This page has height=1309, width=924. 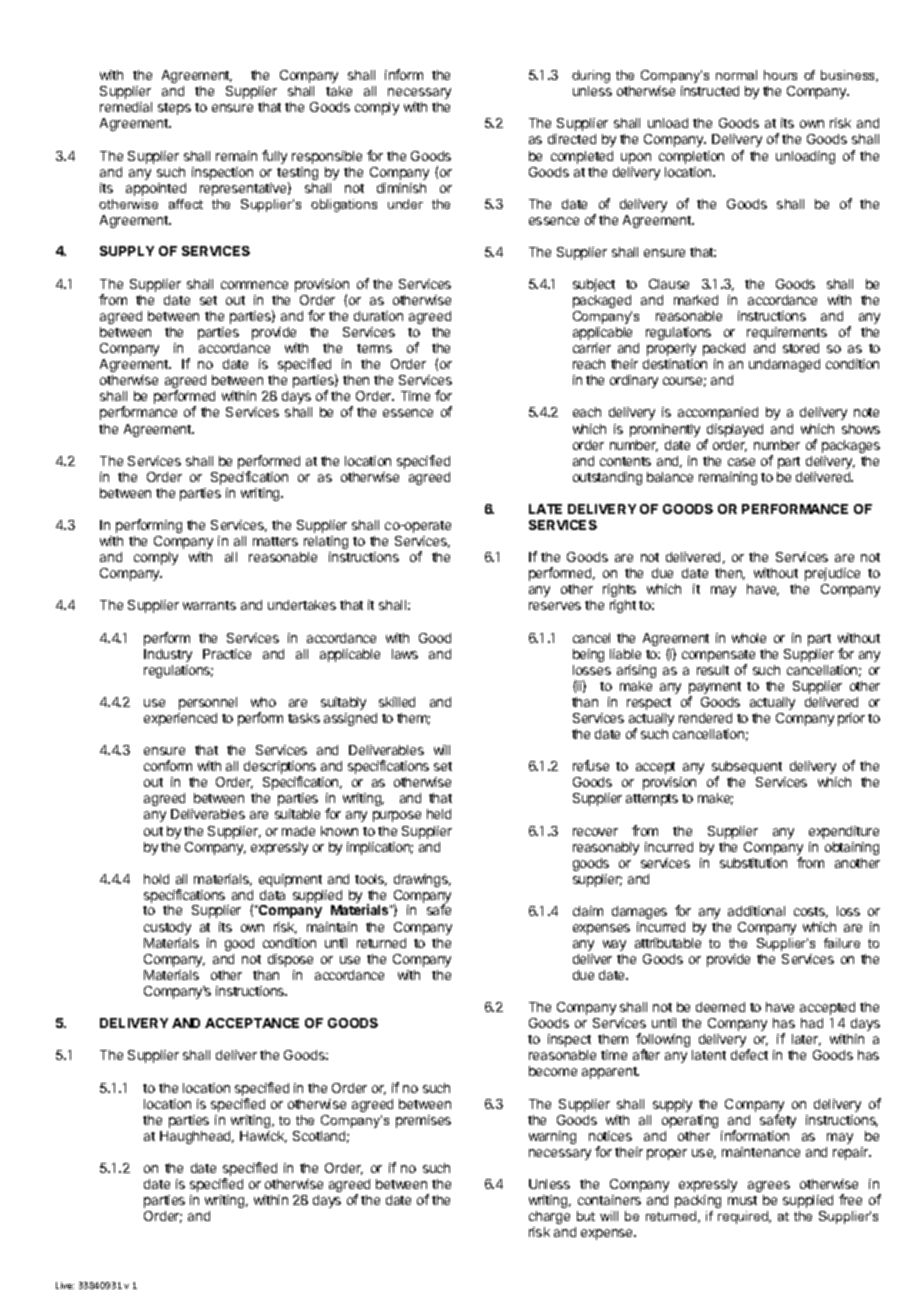 I want to click on reserves, so click(x=555, y=606).
